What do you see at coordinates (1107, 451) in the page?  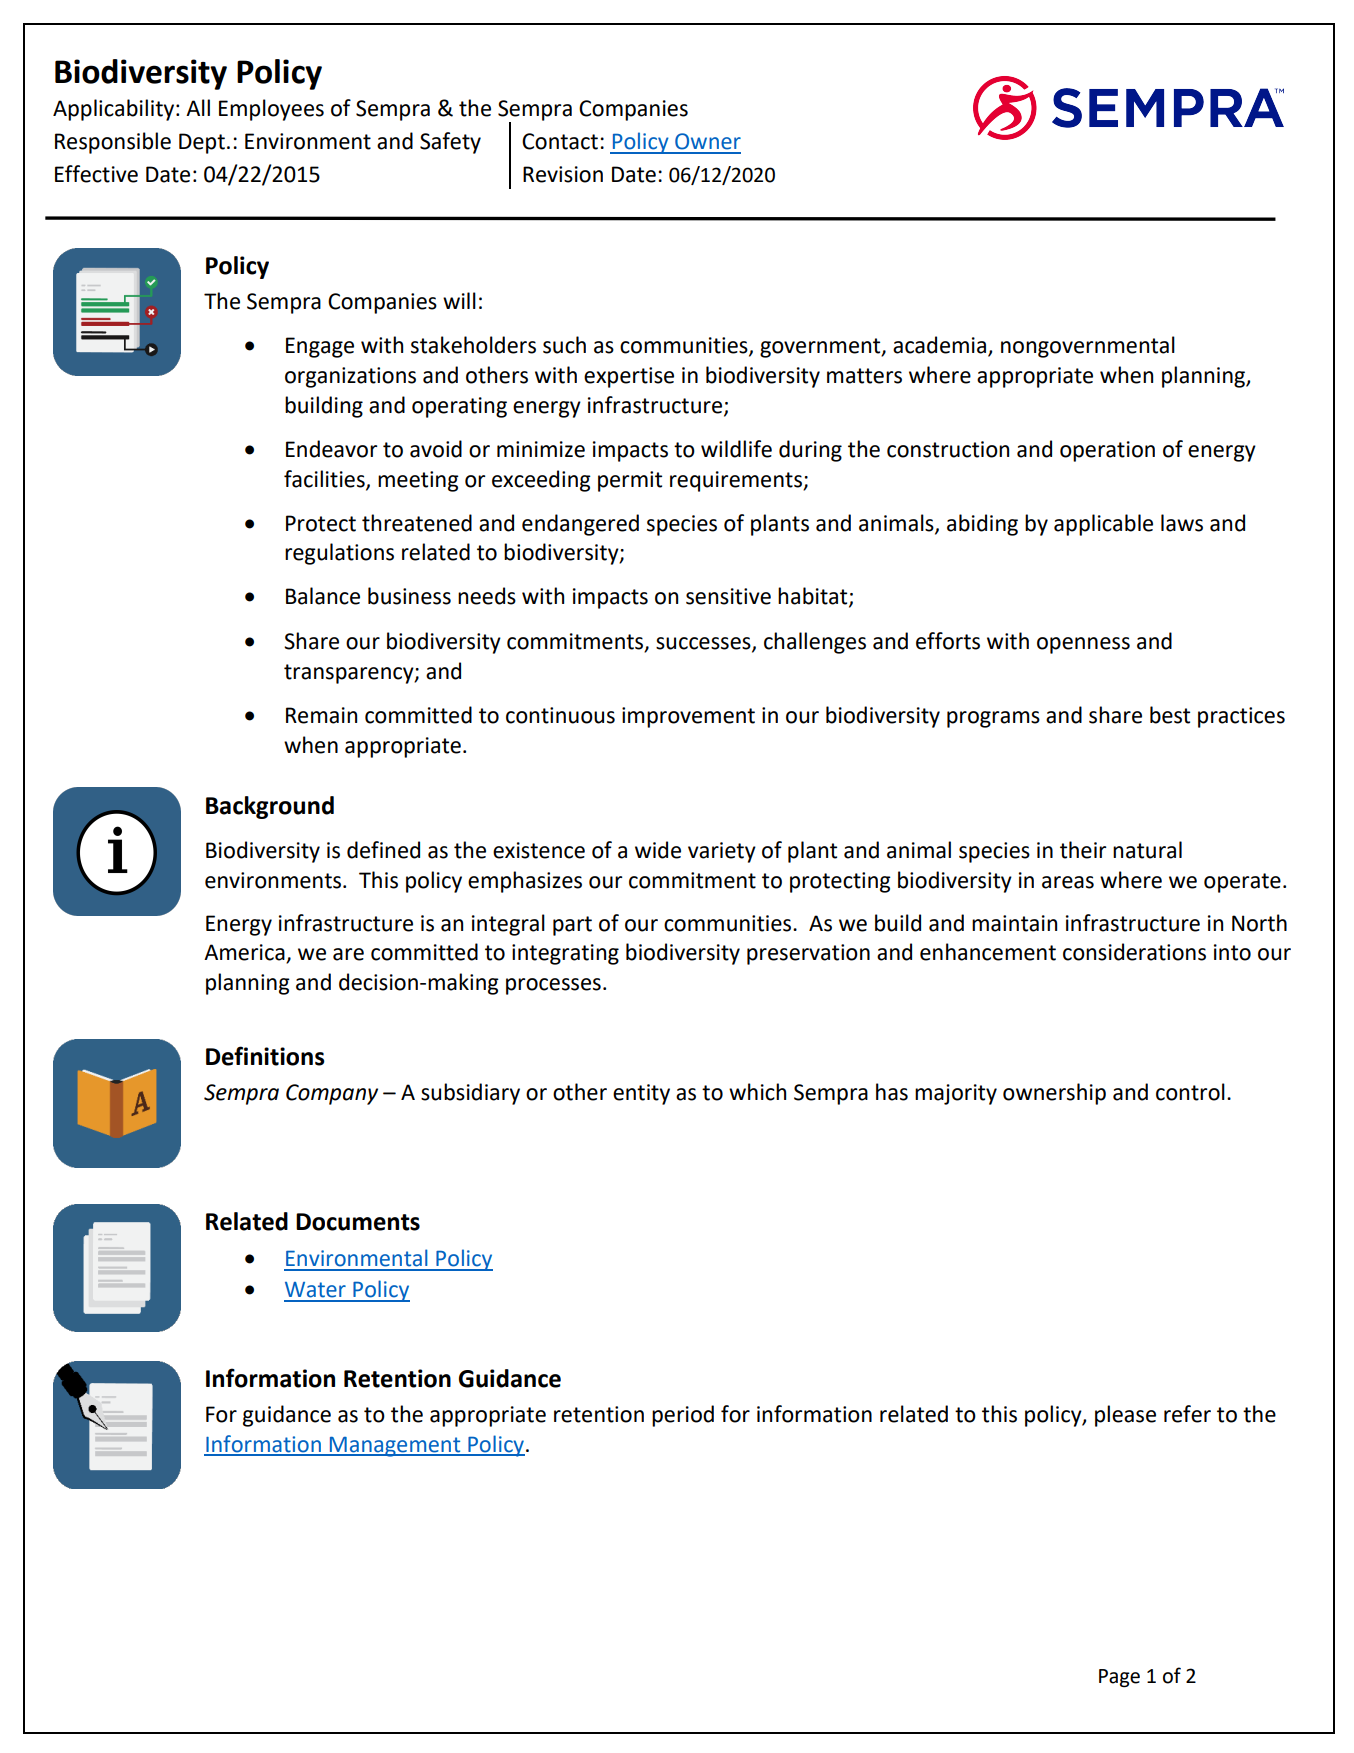 I see `operation` at bounding box center [1107, 451].
